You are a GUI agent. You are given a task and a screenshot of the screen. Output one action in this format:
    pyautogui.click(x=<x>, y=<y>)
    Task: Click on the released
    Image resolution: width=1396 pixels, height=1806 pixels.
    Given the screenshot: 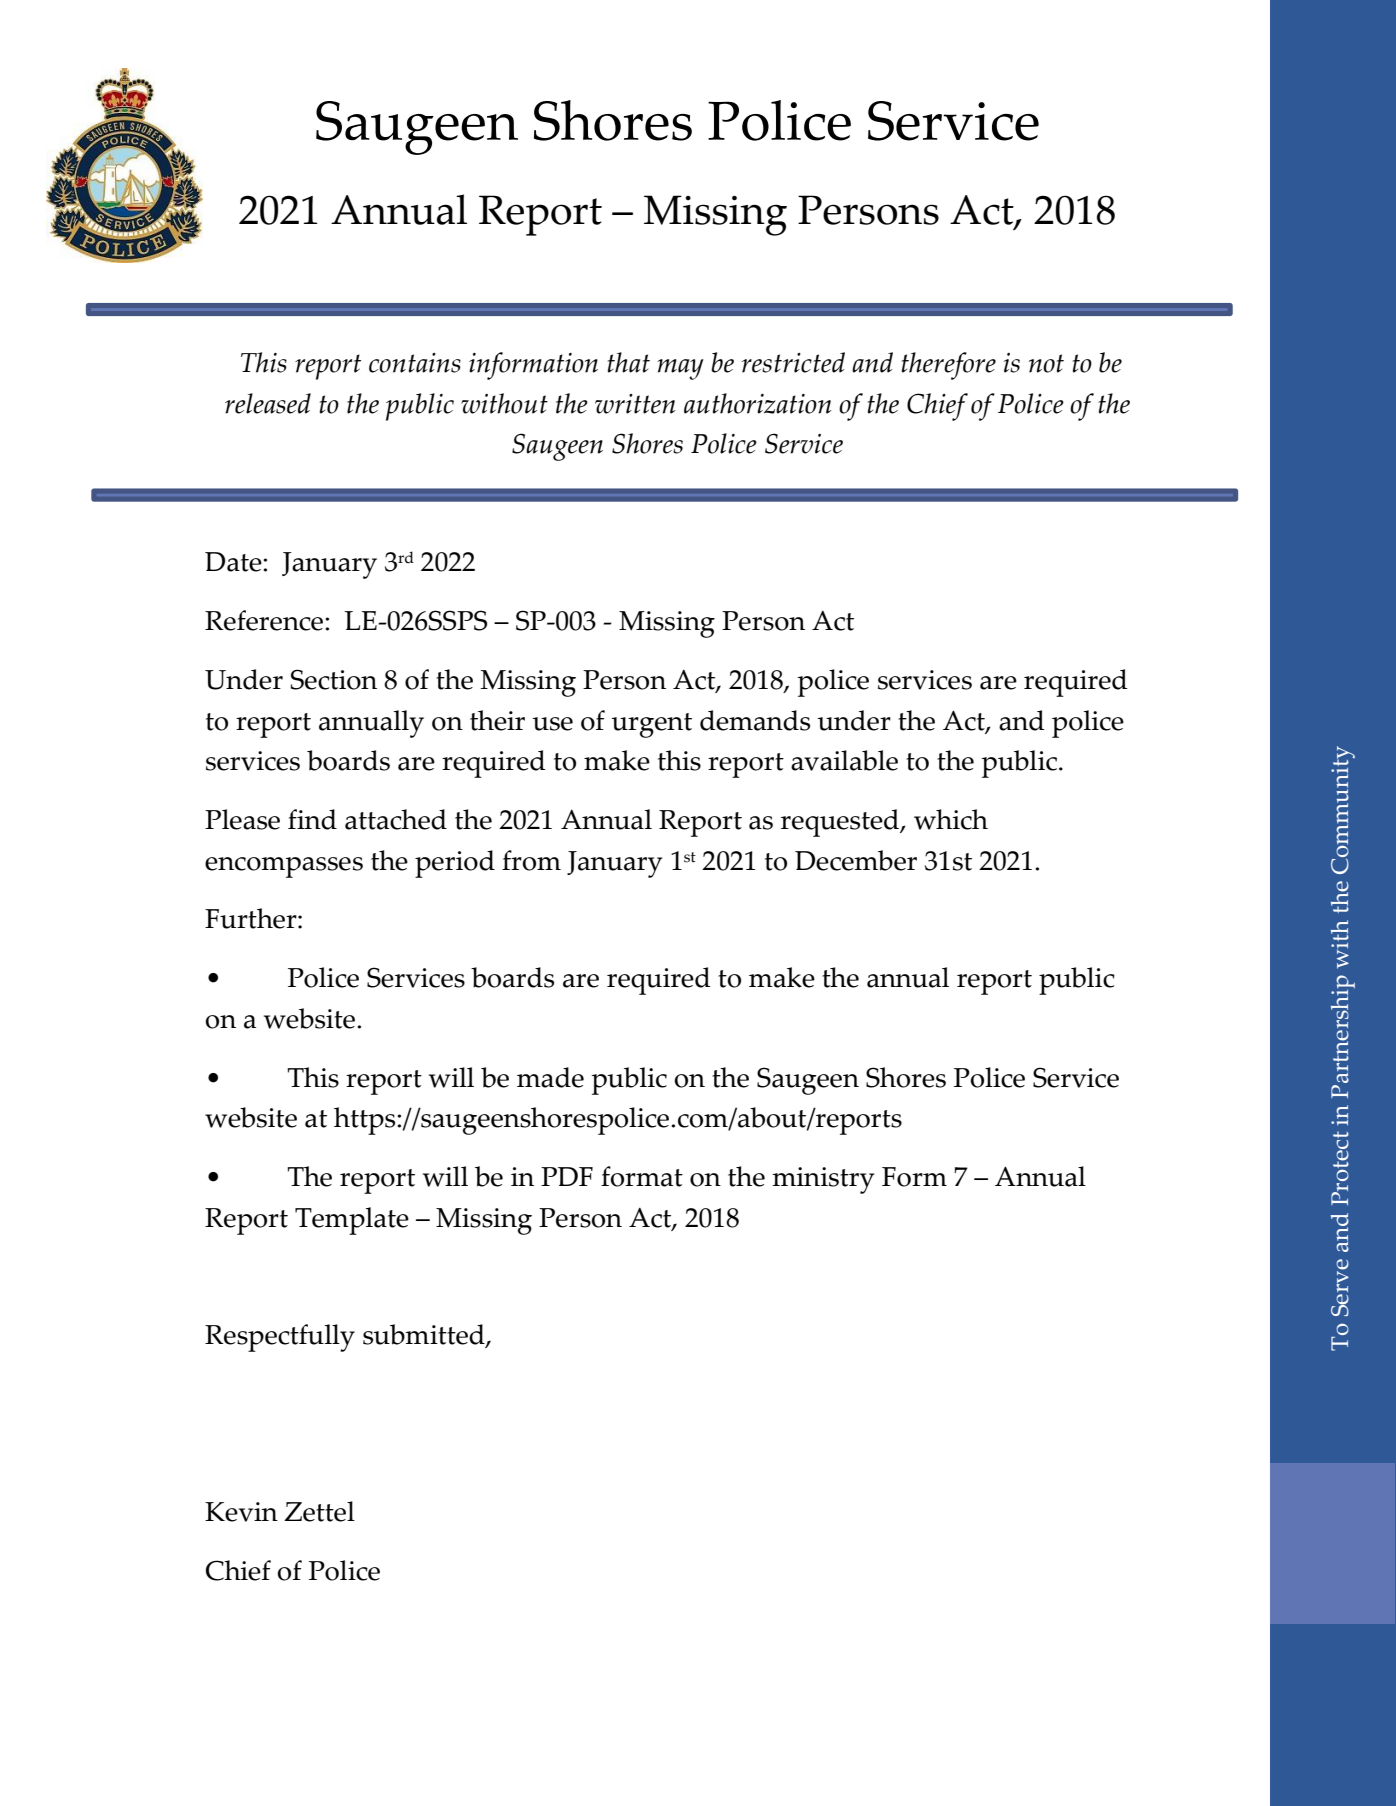 What is the action you would take?
    pyautogui.click(x=268, y=403)
